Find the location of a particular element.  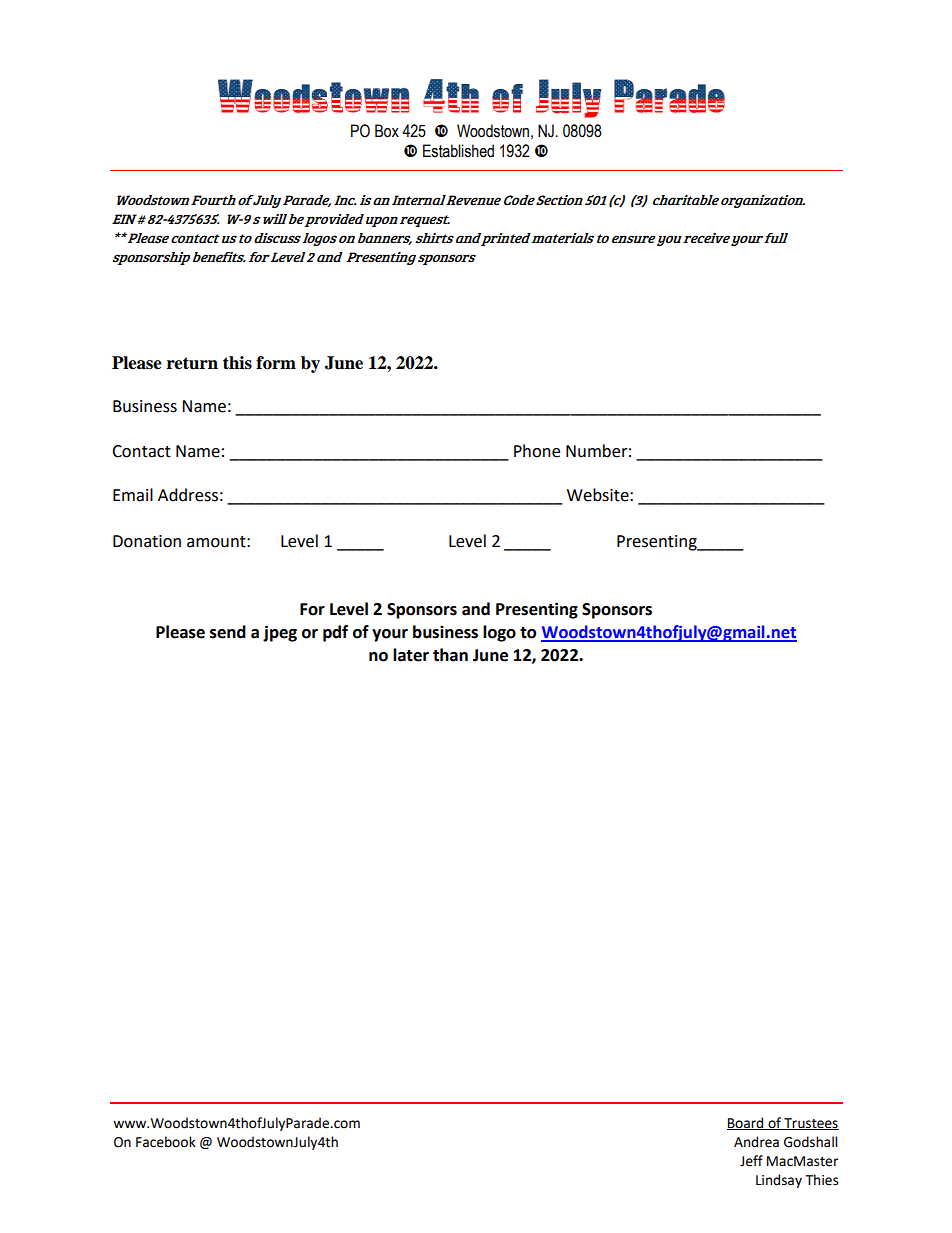

Address is located at coordinates (188, 495).
